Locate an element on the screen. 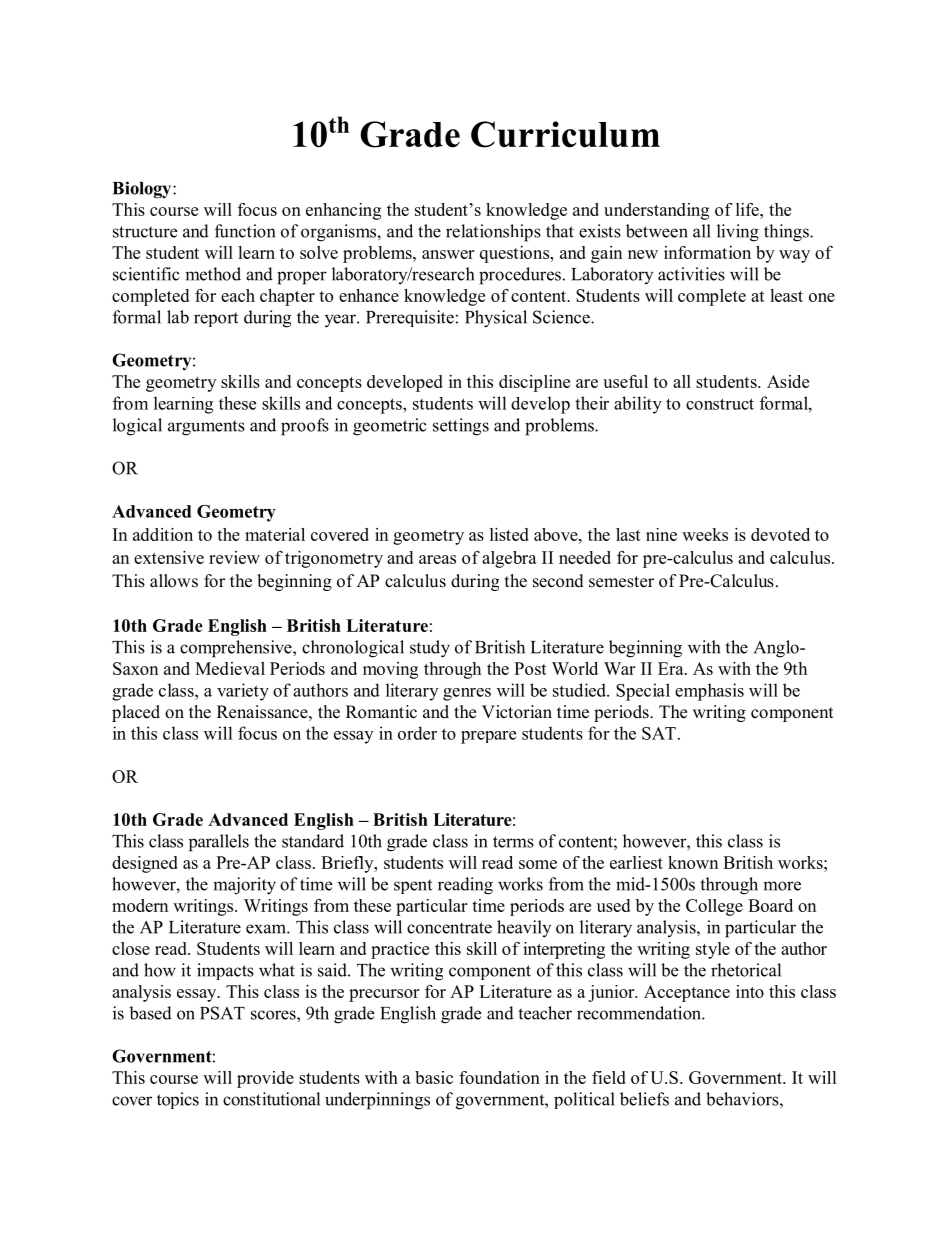 This screenshot has height=1233, width=952. emphasis is located at coordinates (709, 692).
